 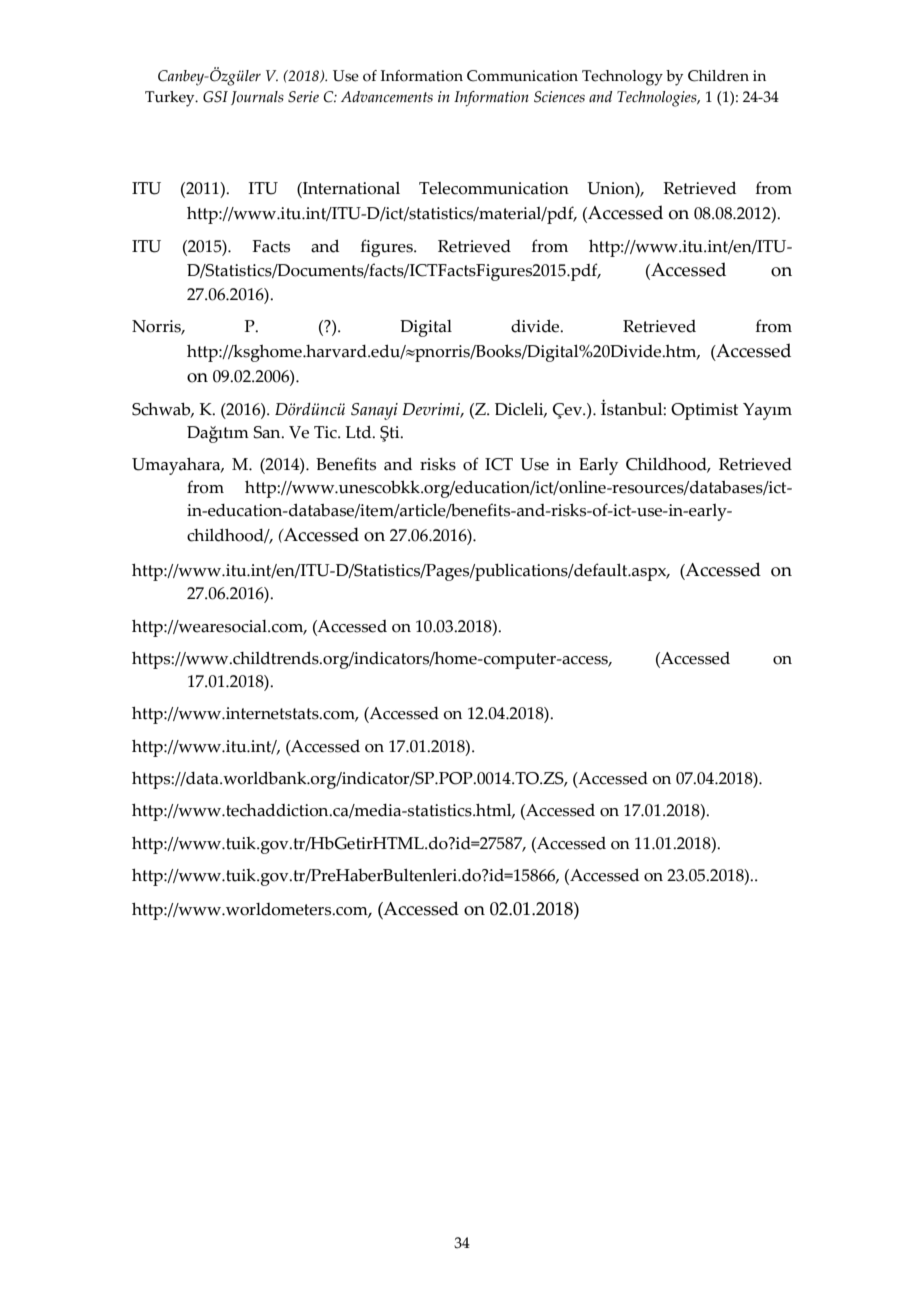 What do you see at coordinates (215, 97) in the document?
I see `GSI` at bounding box center [215, 97].
